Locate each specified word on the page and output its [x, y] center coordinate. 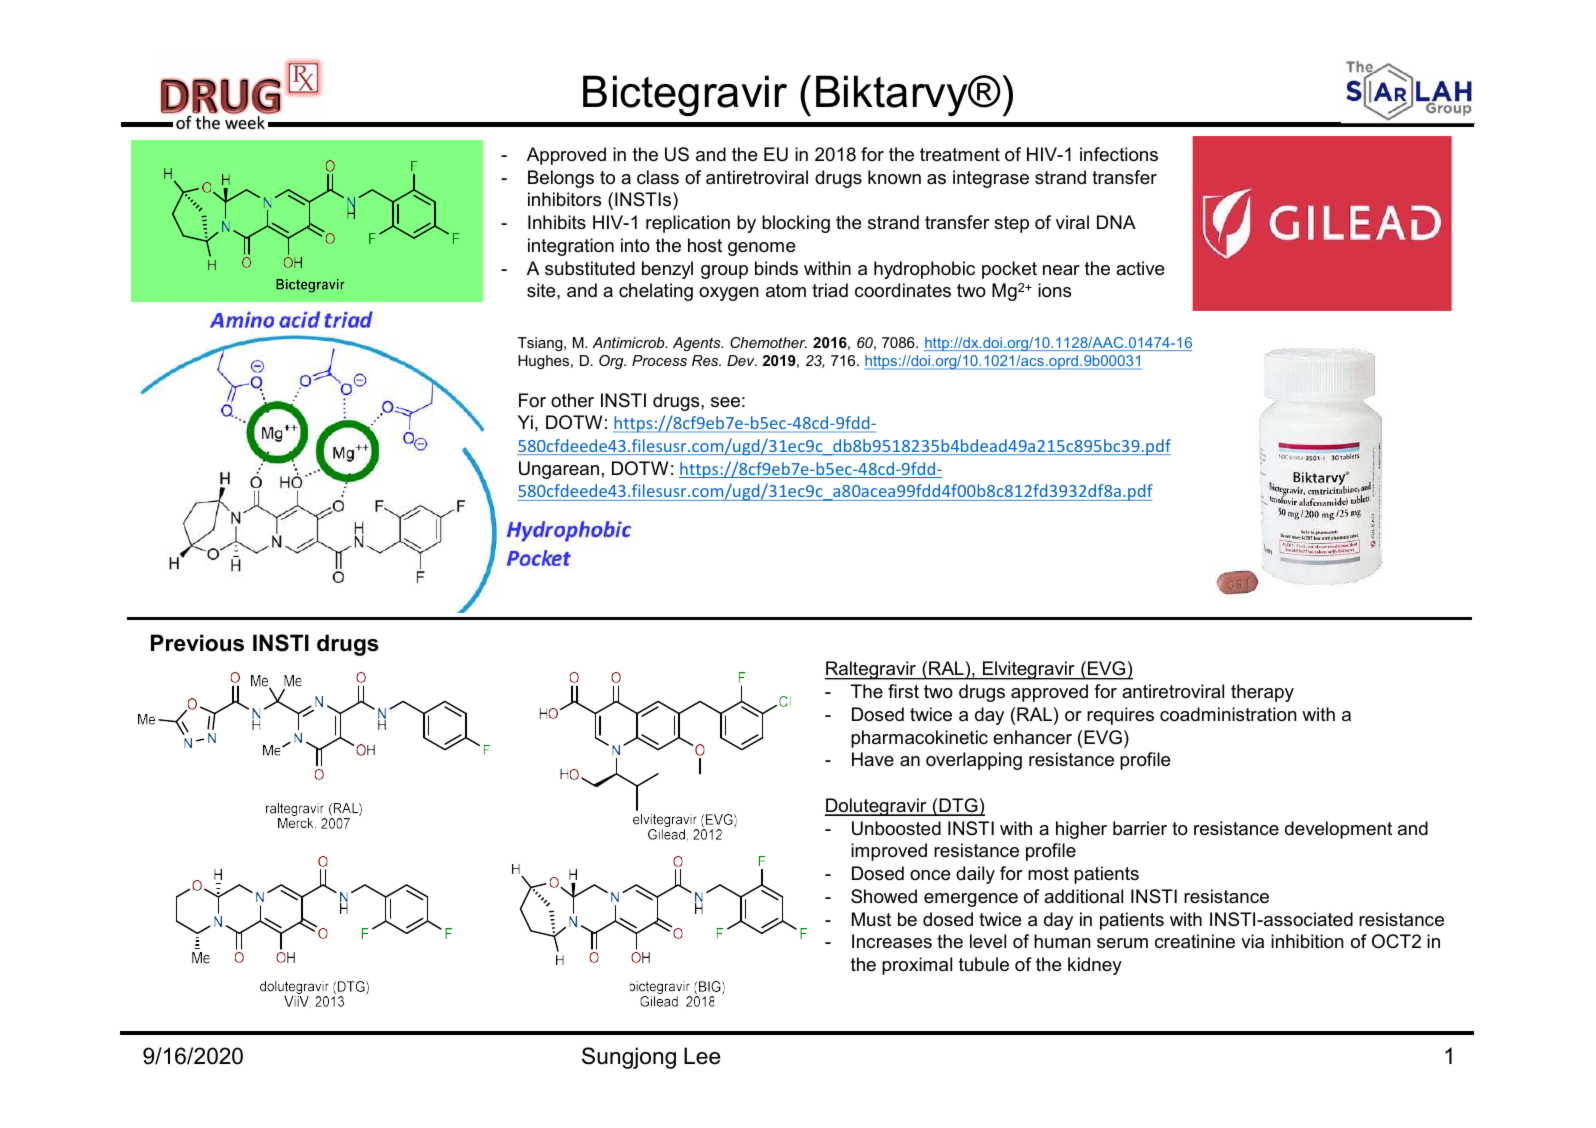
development [1338, 830]
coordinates [903, 290]
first [903, 691]
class [658, 177]
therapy [1262, 693]
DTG [958, 806]
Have [873, 759]
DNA [1116, 222]
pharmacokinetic [919, 739]
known [894, 177]
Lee [702, 1056]
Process [659, 360]
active [1140, 268]
